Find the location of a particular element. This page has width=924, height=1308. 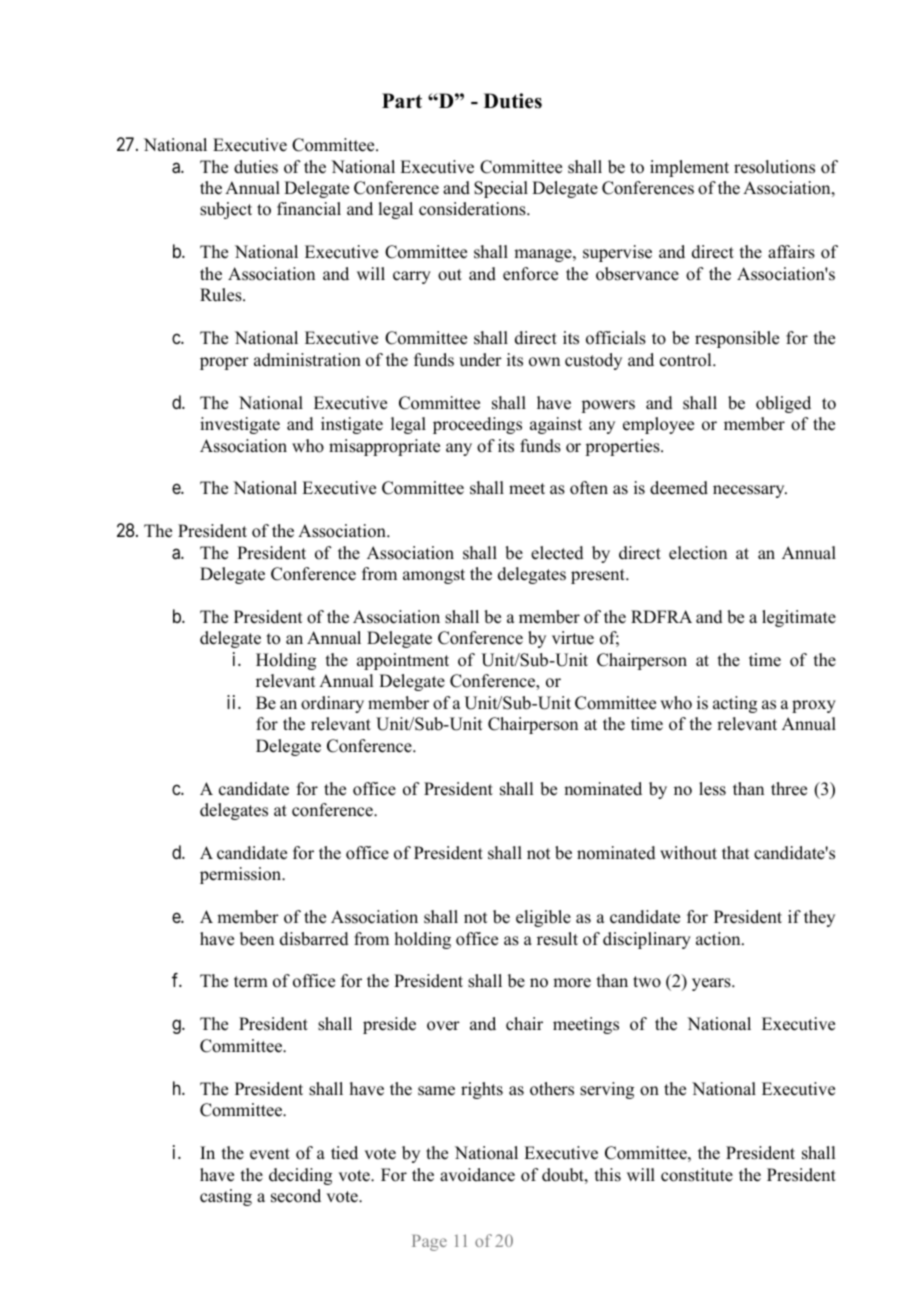

resolutions is located at coordinates (774, 167).
